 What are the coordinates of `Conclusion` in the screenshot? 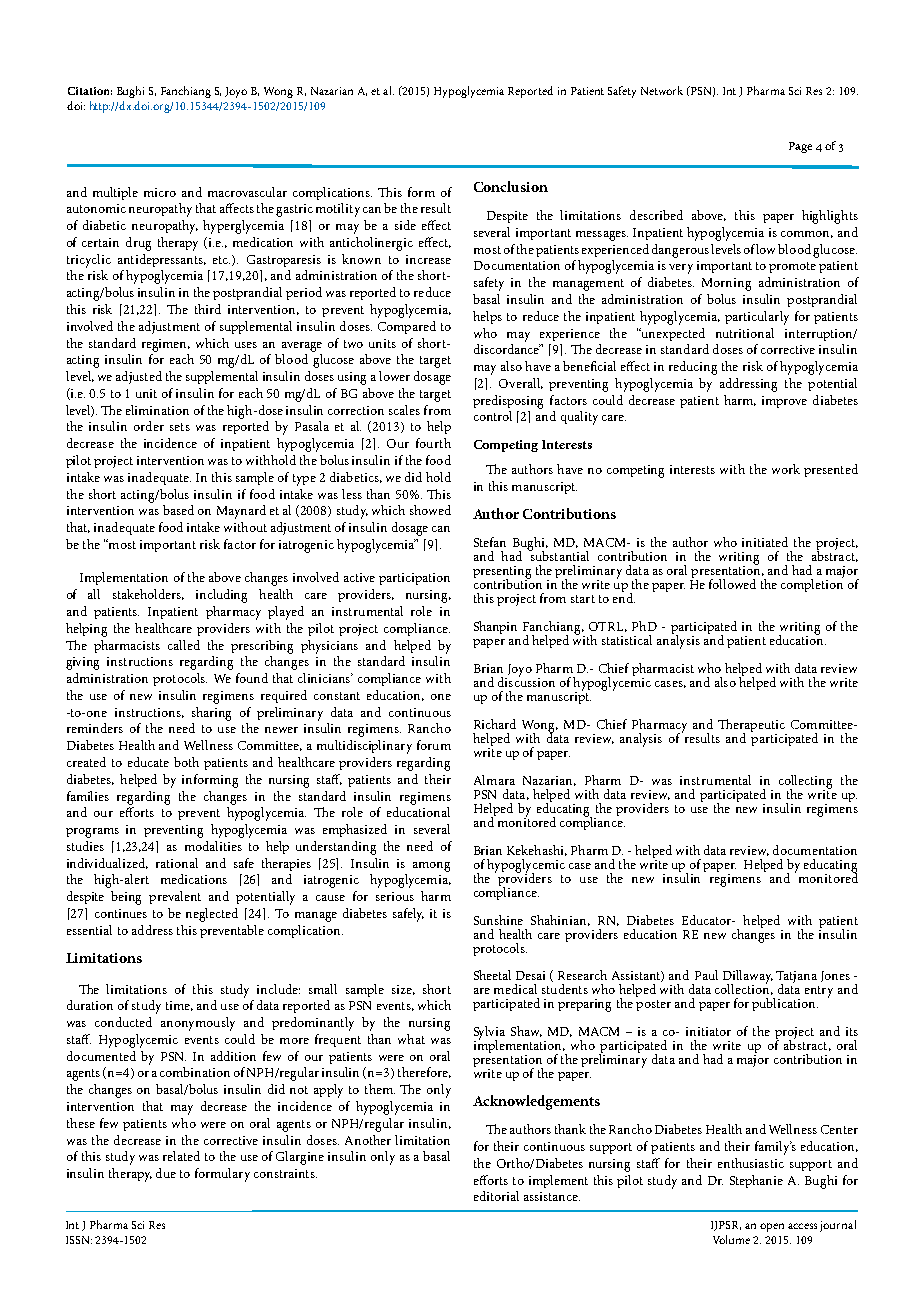 It's located at (511, 186).
